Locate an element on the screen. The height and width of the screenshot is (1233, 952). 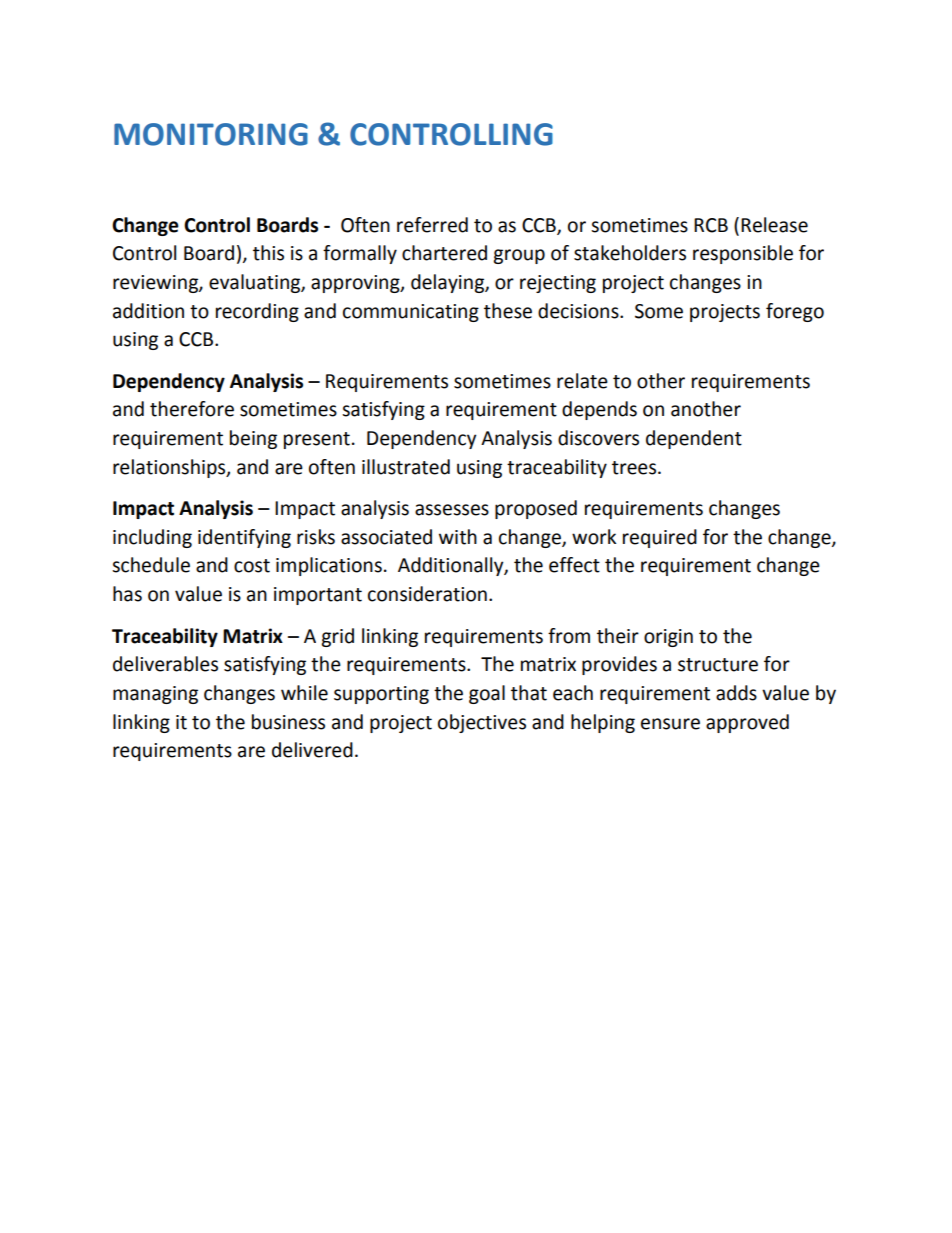
required is located at coordinates (660, 538).
